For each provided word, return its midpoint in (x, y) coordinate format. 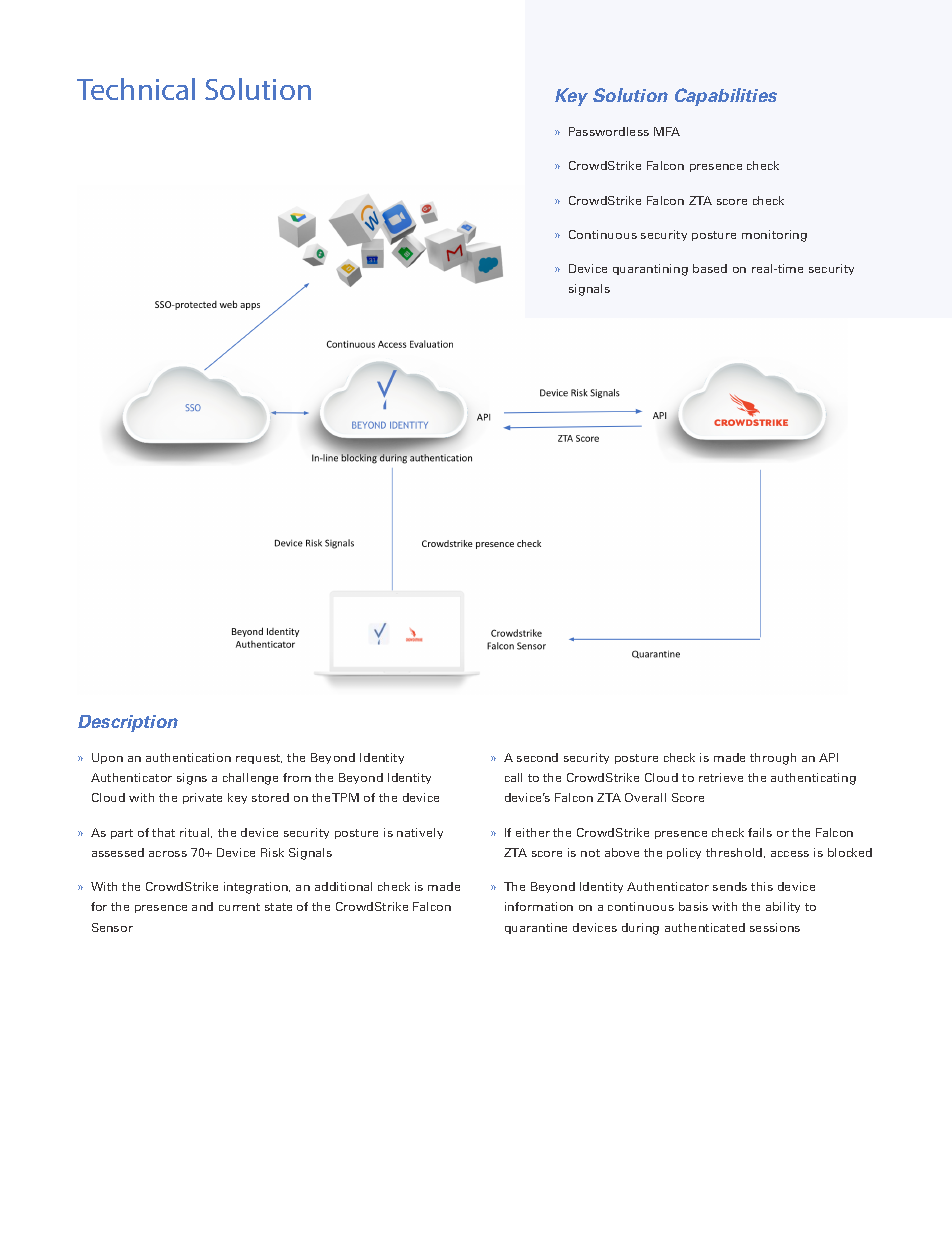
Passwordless (609, 131)
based (710, 268)
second (537, 757)
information (539, 906)
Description (128, 723)
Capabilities (726, 97)
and (202, 906)
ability (783, 907)
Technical (136, 89)
